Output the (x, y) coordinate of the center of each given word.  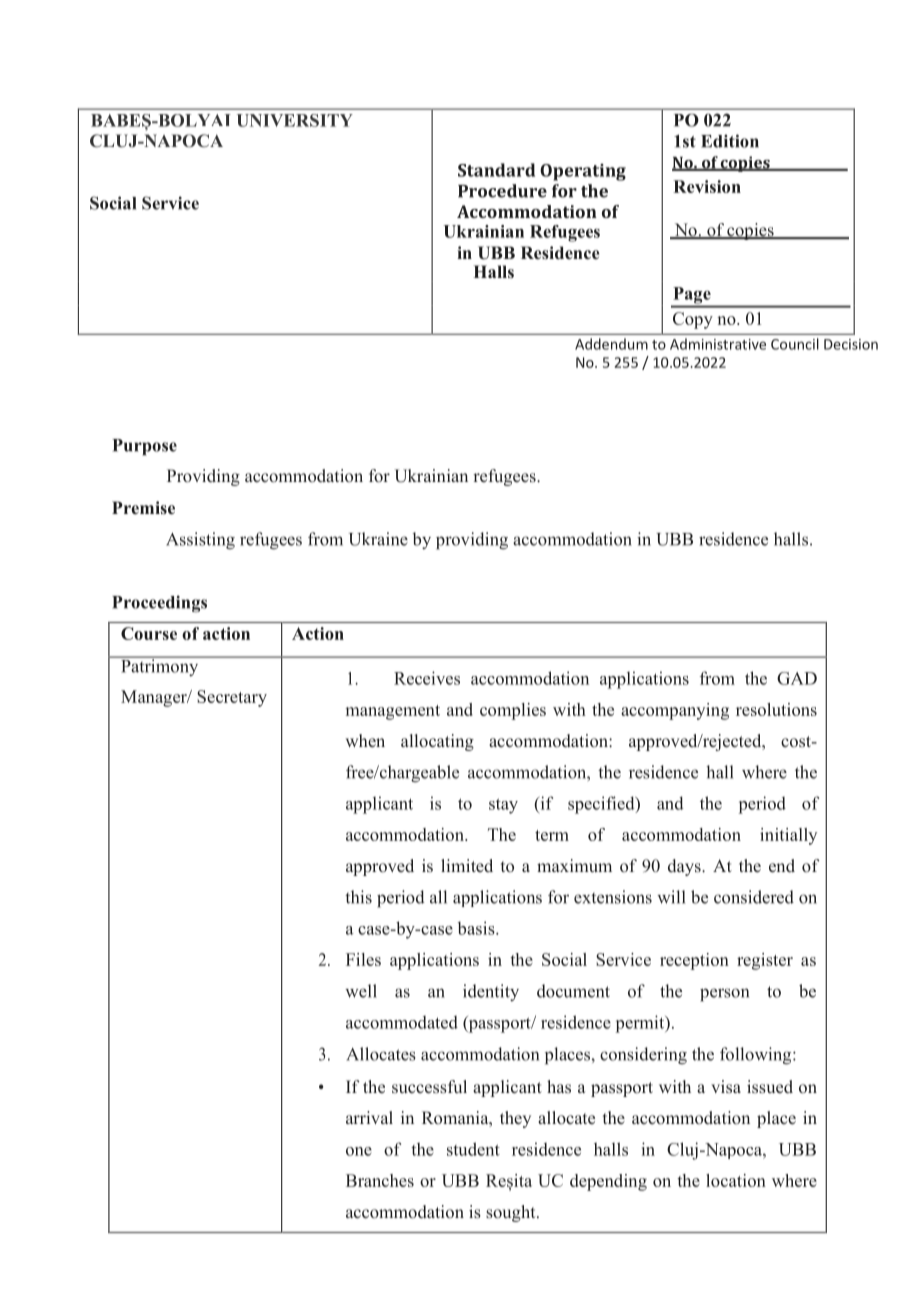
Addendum (611, 344)
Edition (730, 141)
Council (795, 344)
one (359, 1151)
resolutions (776, 709)
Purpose (145, 447)
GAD (797, 678)
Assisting (200, 541)
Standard (496, 170)
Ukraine (378, 539)
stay (503, 806)
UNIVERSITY (295, 120)
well (361, 991)
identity (491, 992)
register (765, 961)
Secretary (232, 698)
